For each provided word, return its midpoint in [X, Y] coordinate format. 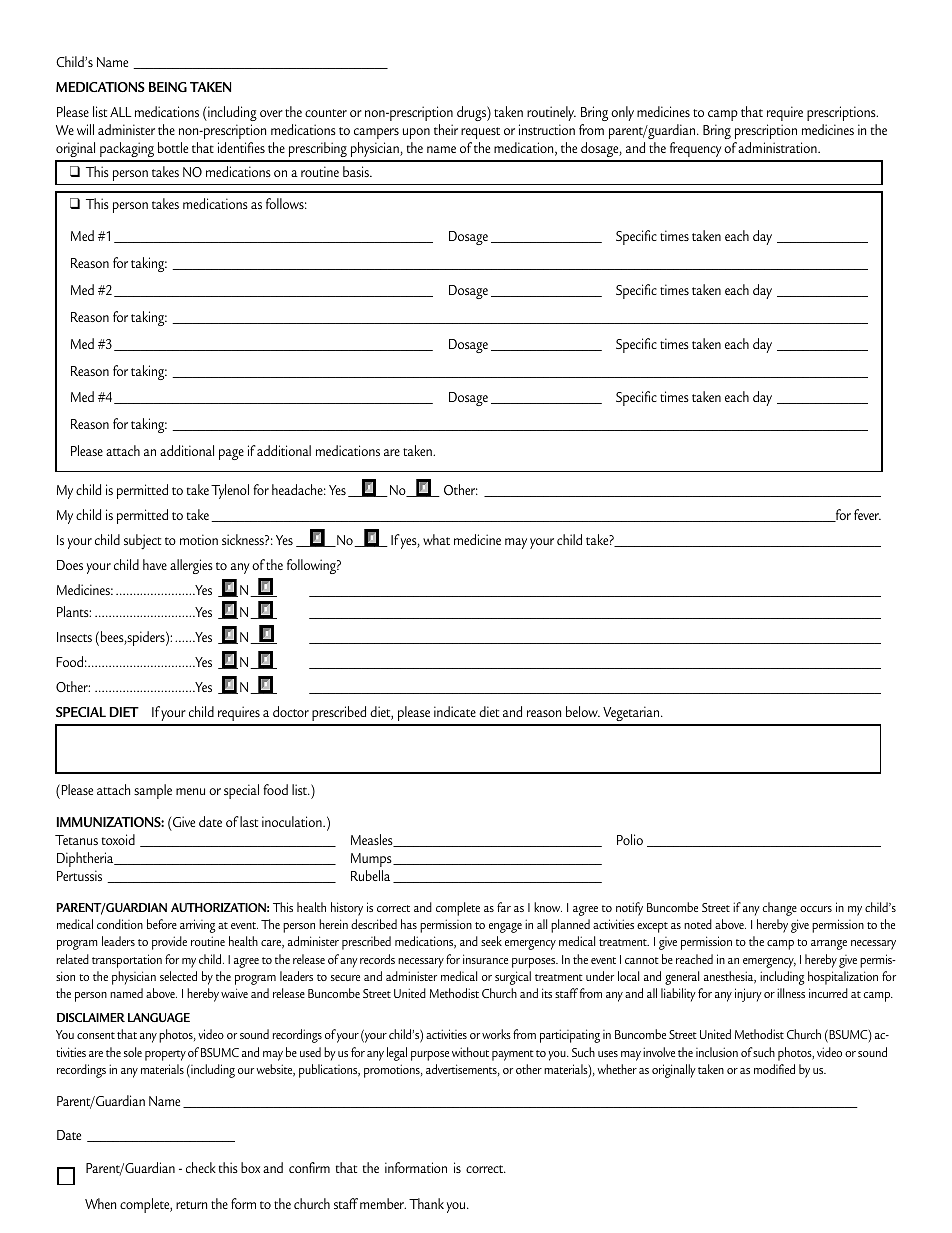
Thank [426, 1203]
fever [867, 514]
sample [153, 791]
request [480, 133]
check [201, 1167]
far [504, 907]
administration [778, 147]
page [231, 454]
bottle [173, 147]
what [436, 539]
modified [774, 1069]
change [779, 909]
